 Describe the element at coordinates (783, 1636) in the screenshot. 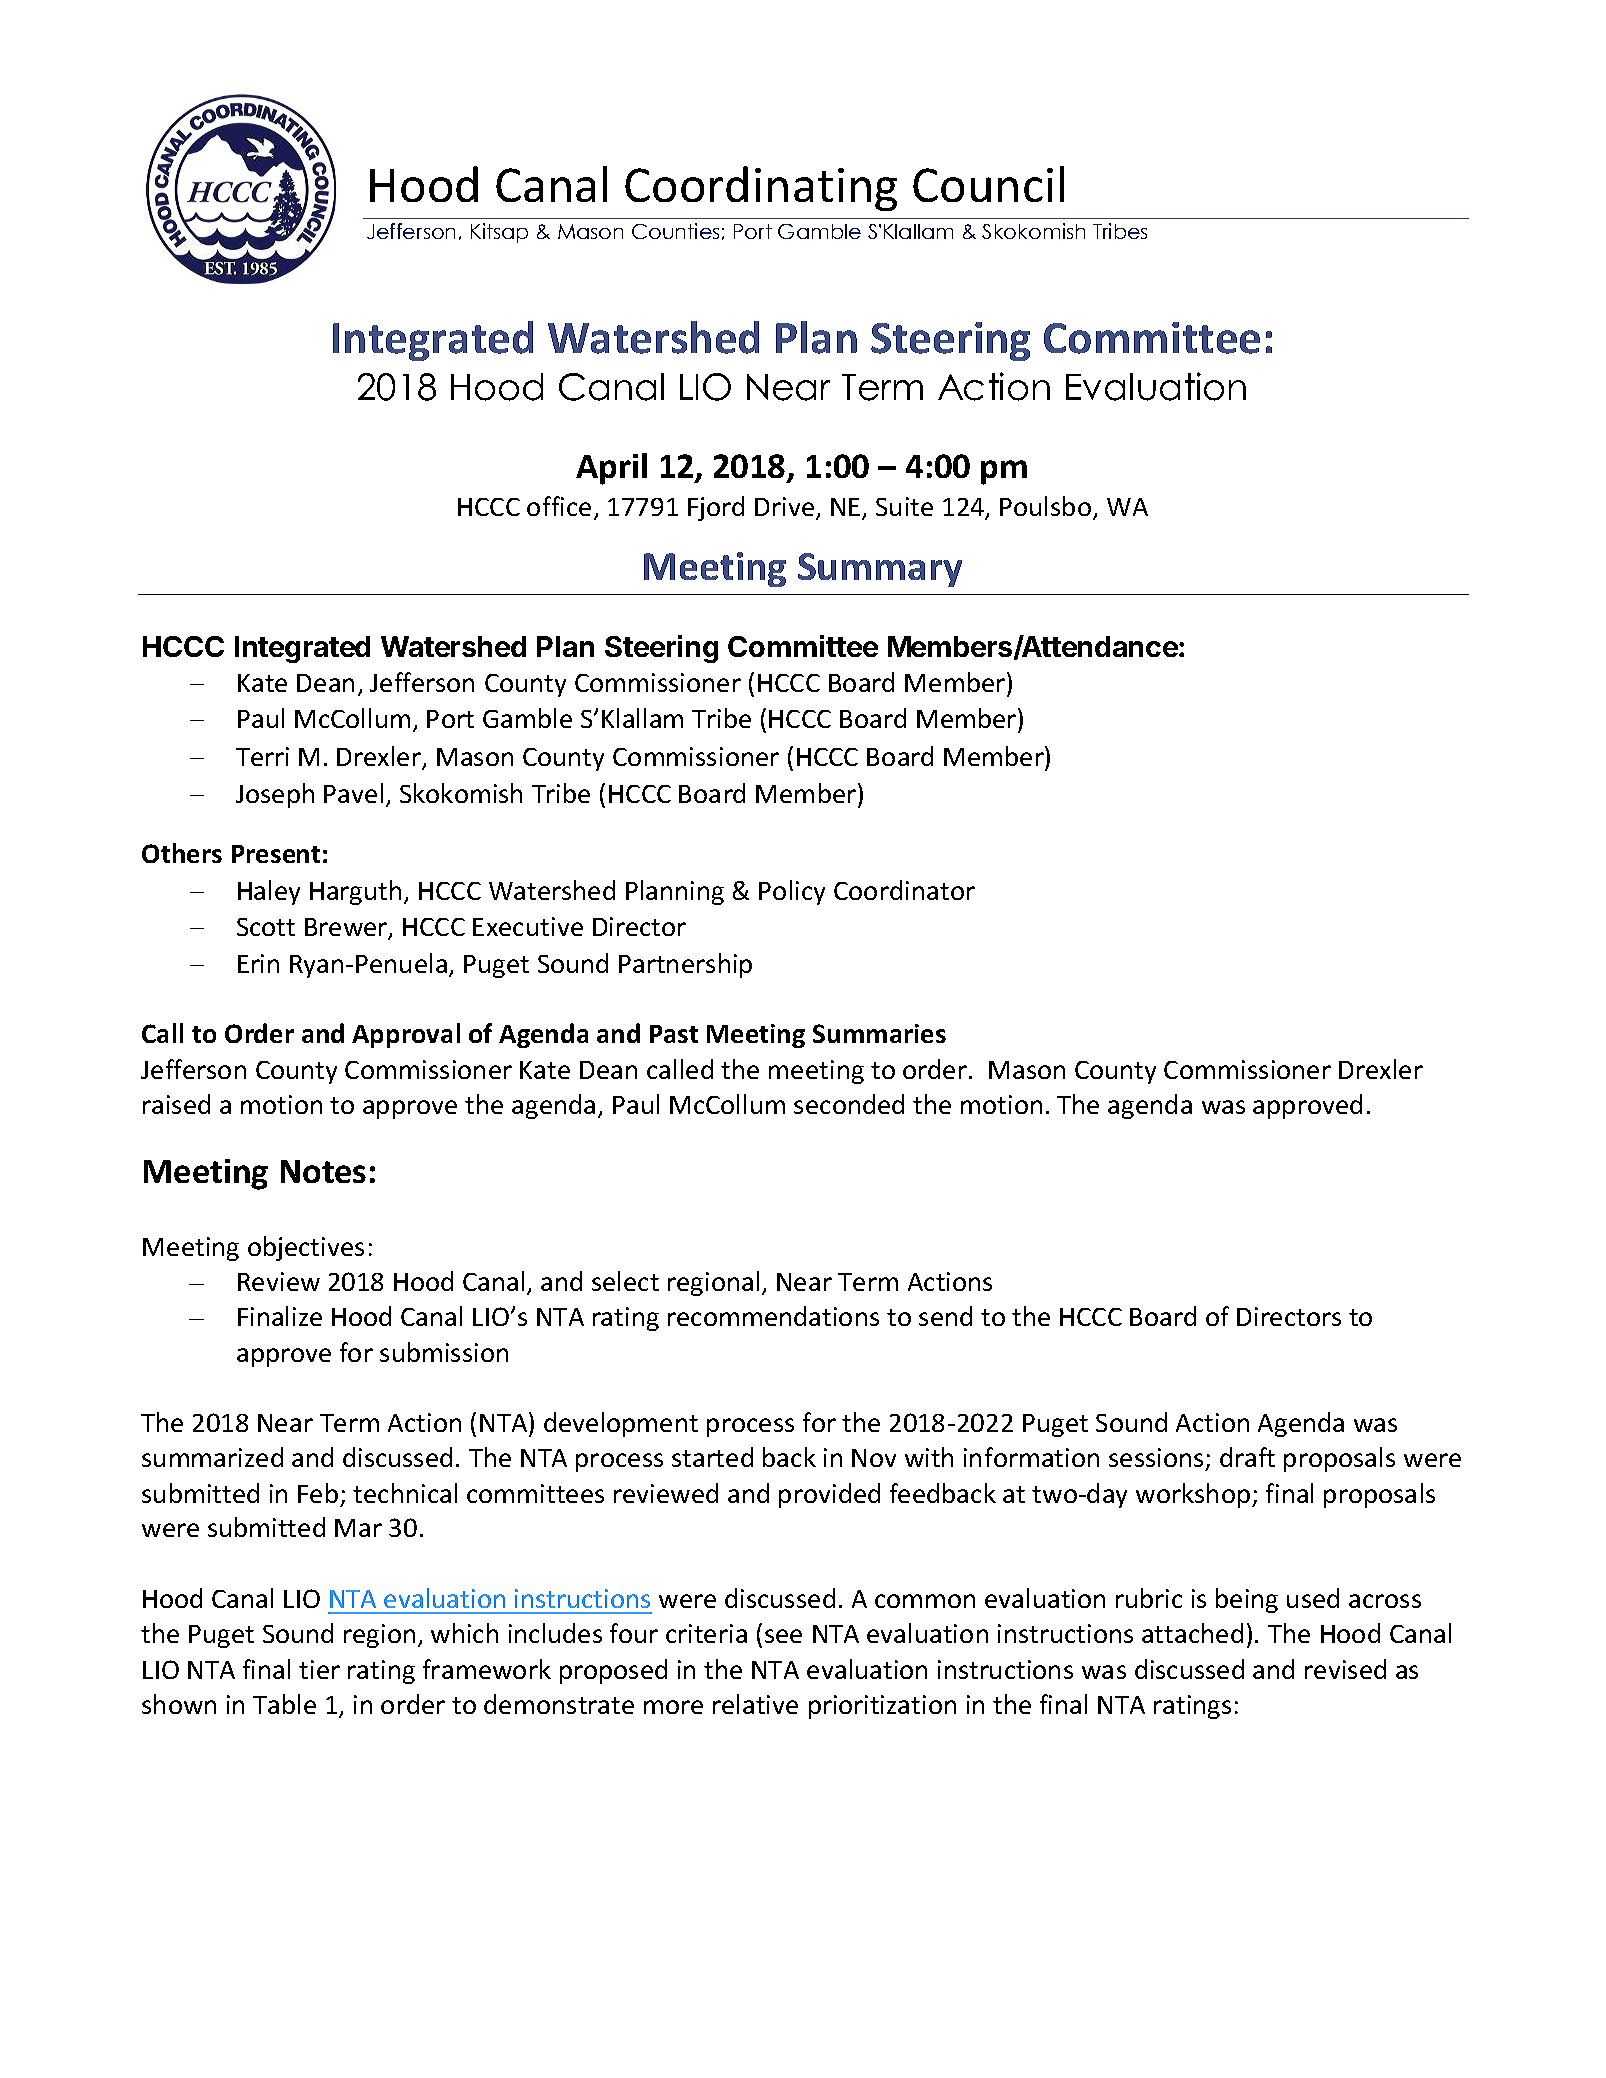

I see `see` at that location.
